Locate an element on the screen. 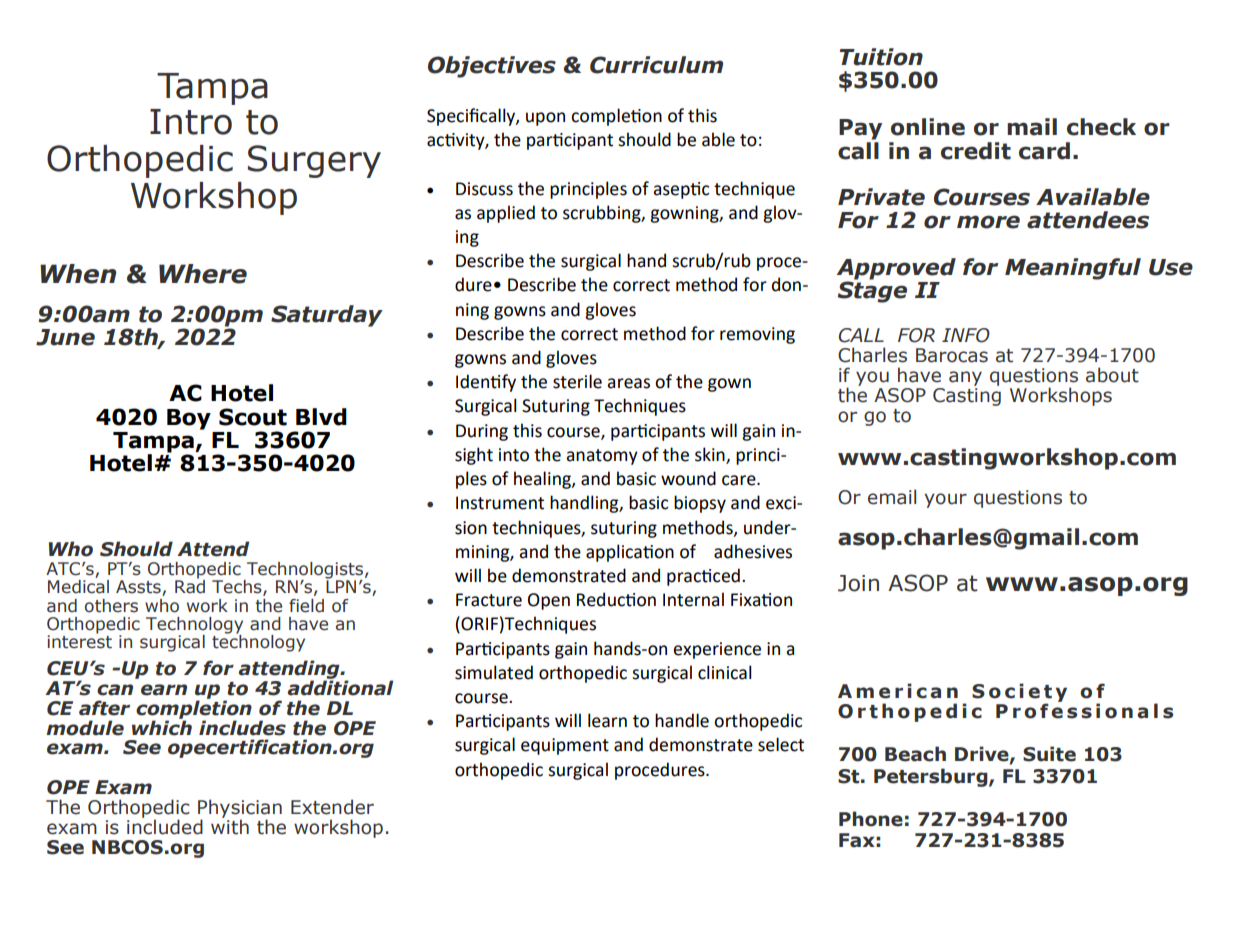 The image size is (1233, 952). Stage is located at coordinates (872, 291).
